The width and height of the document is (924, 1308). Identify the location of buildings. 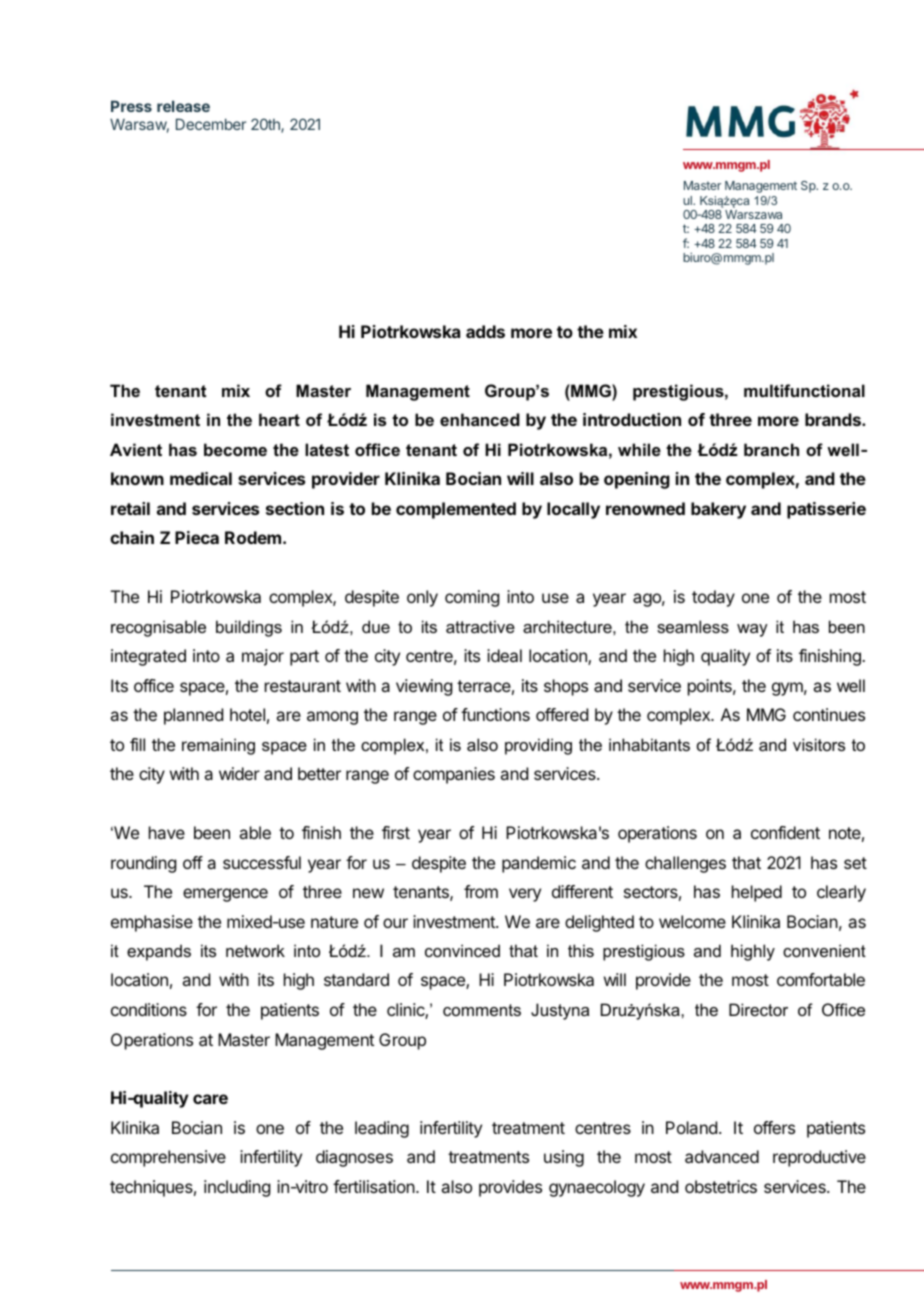
(249, 628).
